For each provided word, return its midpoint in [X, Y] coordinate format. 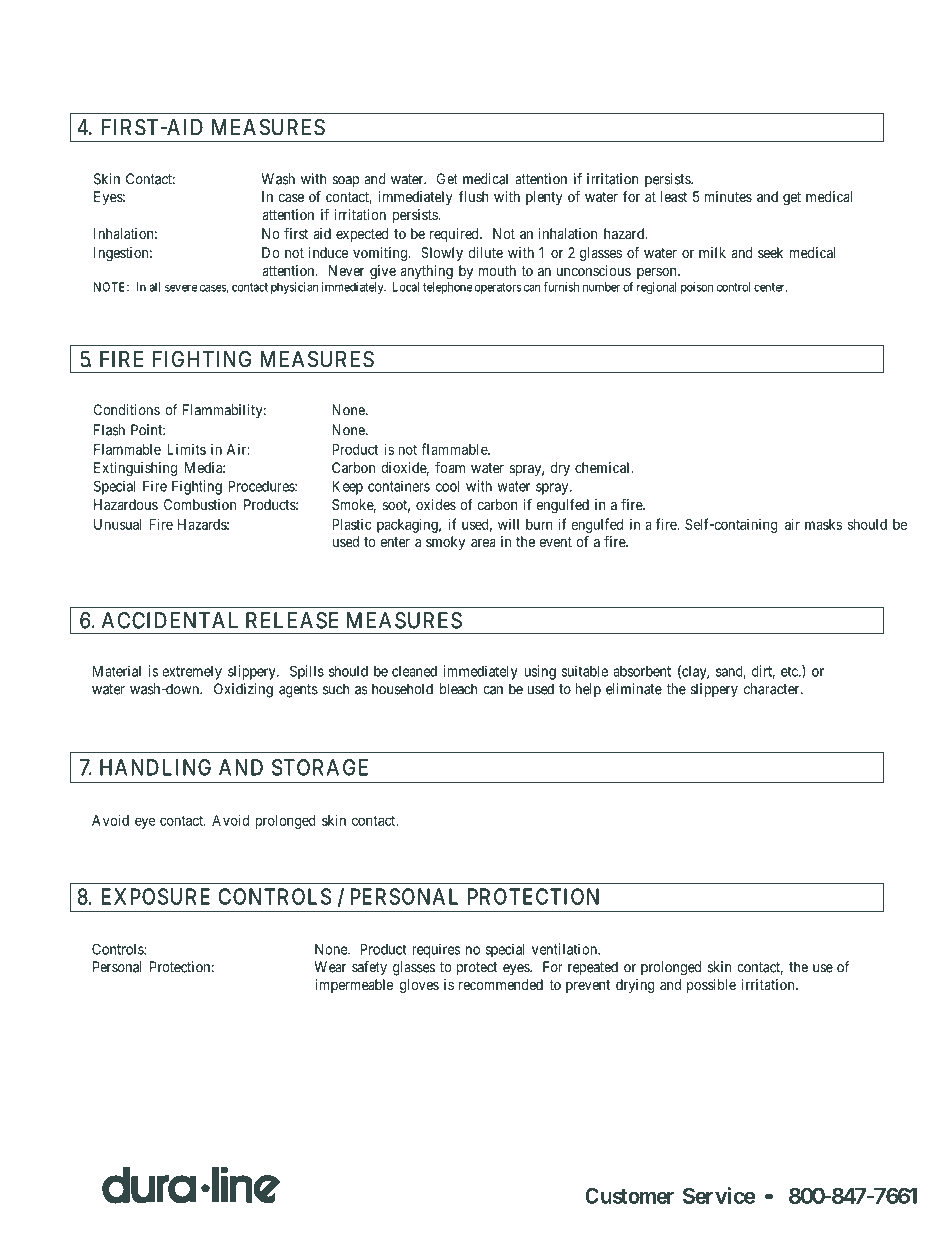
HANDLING [155, 767]
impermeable [354, 986]
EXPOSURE [156, 896]
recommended [501, 984]
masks [823, 524]
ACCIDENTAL [170, 620]
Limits [186, 449]
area [483, 543]
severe [181, 288]
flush [474, 196]
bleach [458, 689]
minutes [728, 196]
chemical [603, 467]
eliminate [634, 689]
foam [450, 467]
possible [711, 986]
